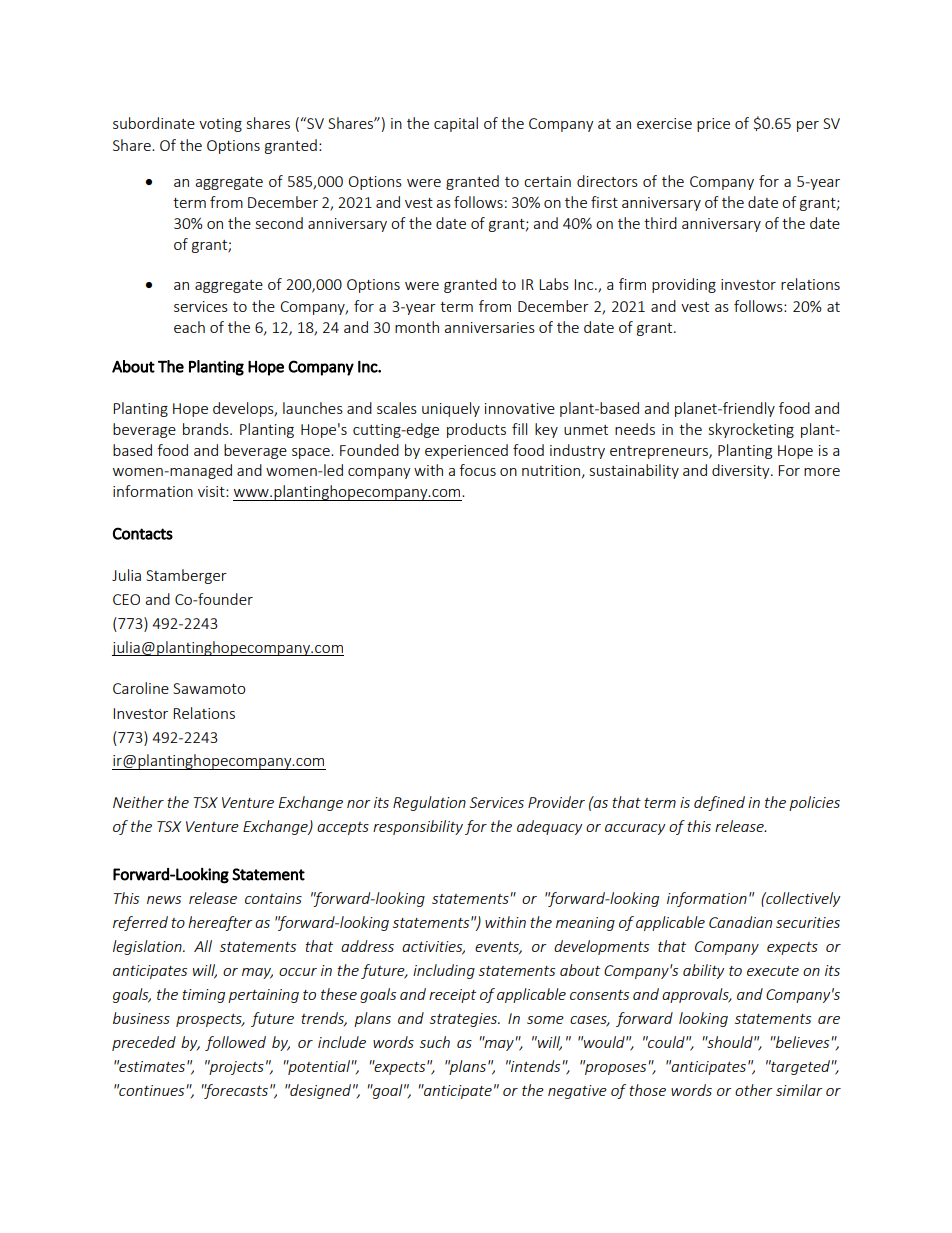 The width and height of the image is (952, 1233). Describe the element at coordinates (451, 409) in the image. I see `uniquely` at that location.
